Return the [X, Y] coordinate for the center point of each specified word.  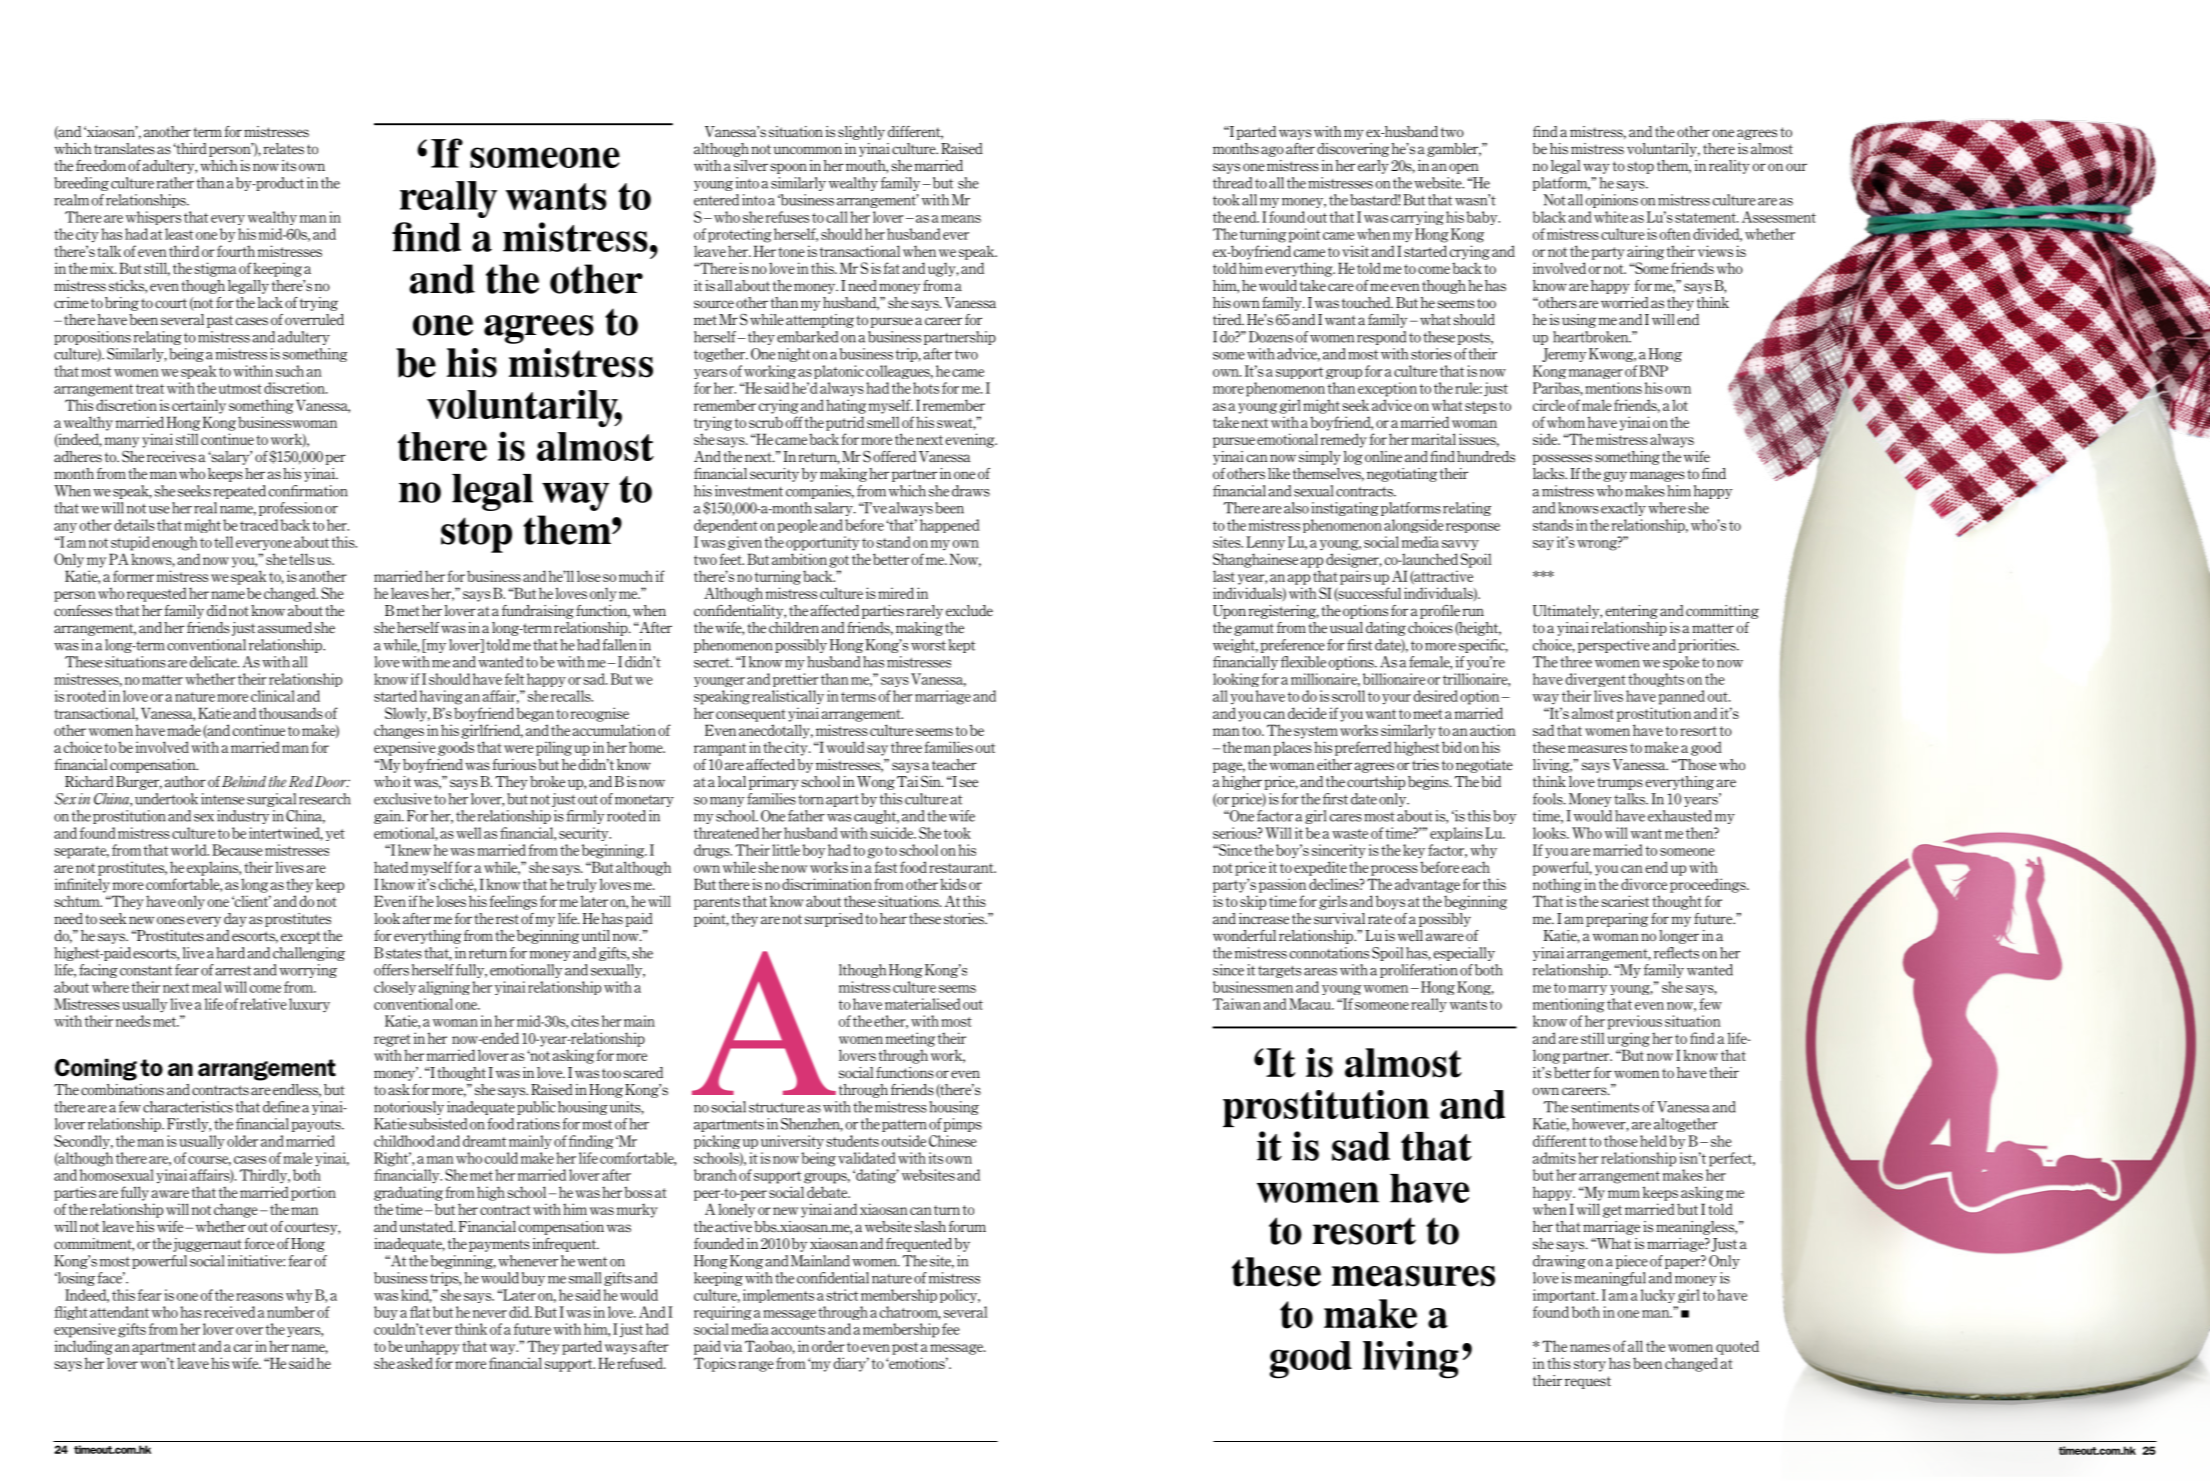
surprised [834, 920]
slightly [861, 133]
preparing [1617, 920]
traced [259, 525]
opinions [1612, 201]
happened [950, 526]
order [828, 1346]
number [291, 1312]
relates [283, 149]
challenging [309, 954]
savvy [1460, 545]
